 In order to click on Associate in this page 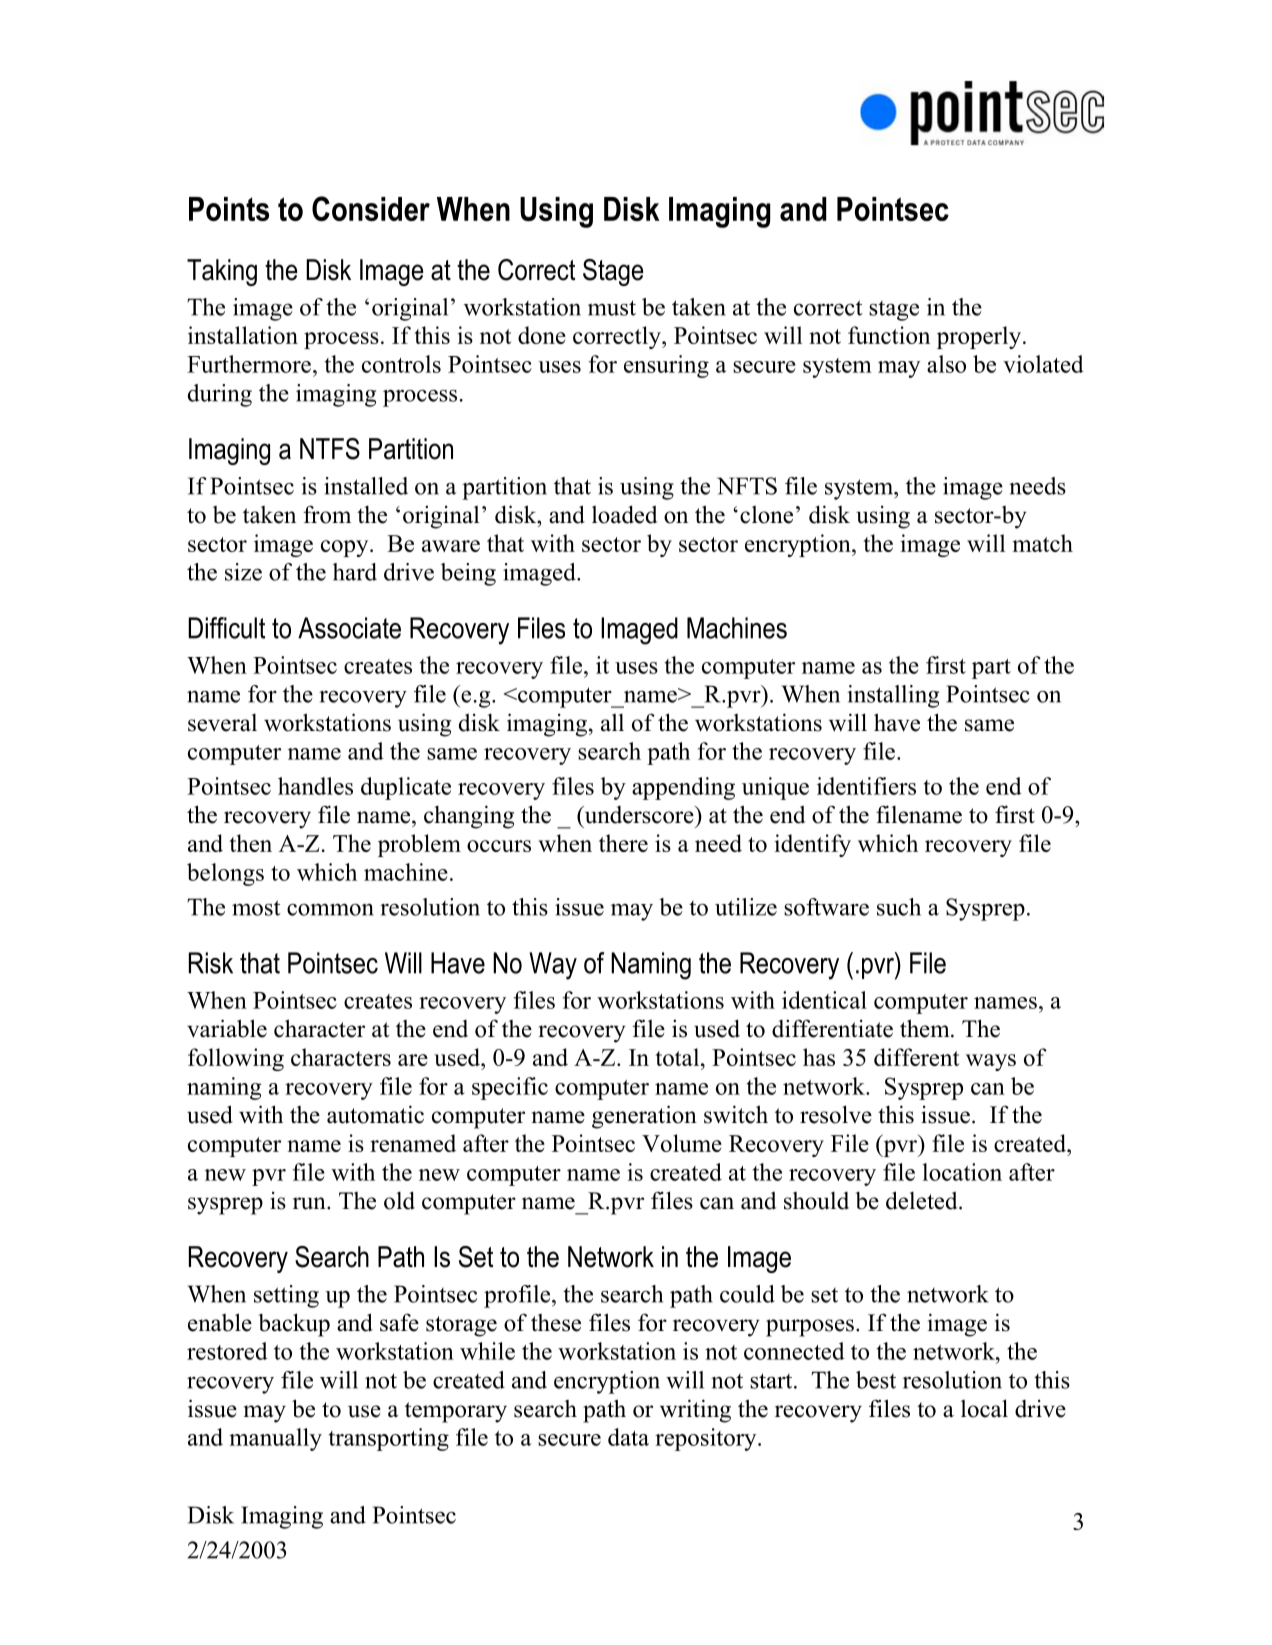, I will do `click(349, 628)`.
